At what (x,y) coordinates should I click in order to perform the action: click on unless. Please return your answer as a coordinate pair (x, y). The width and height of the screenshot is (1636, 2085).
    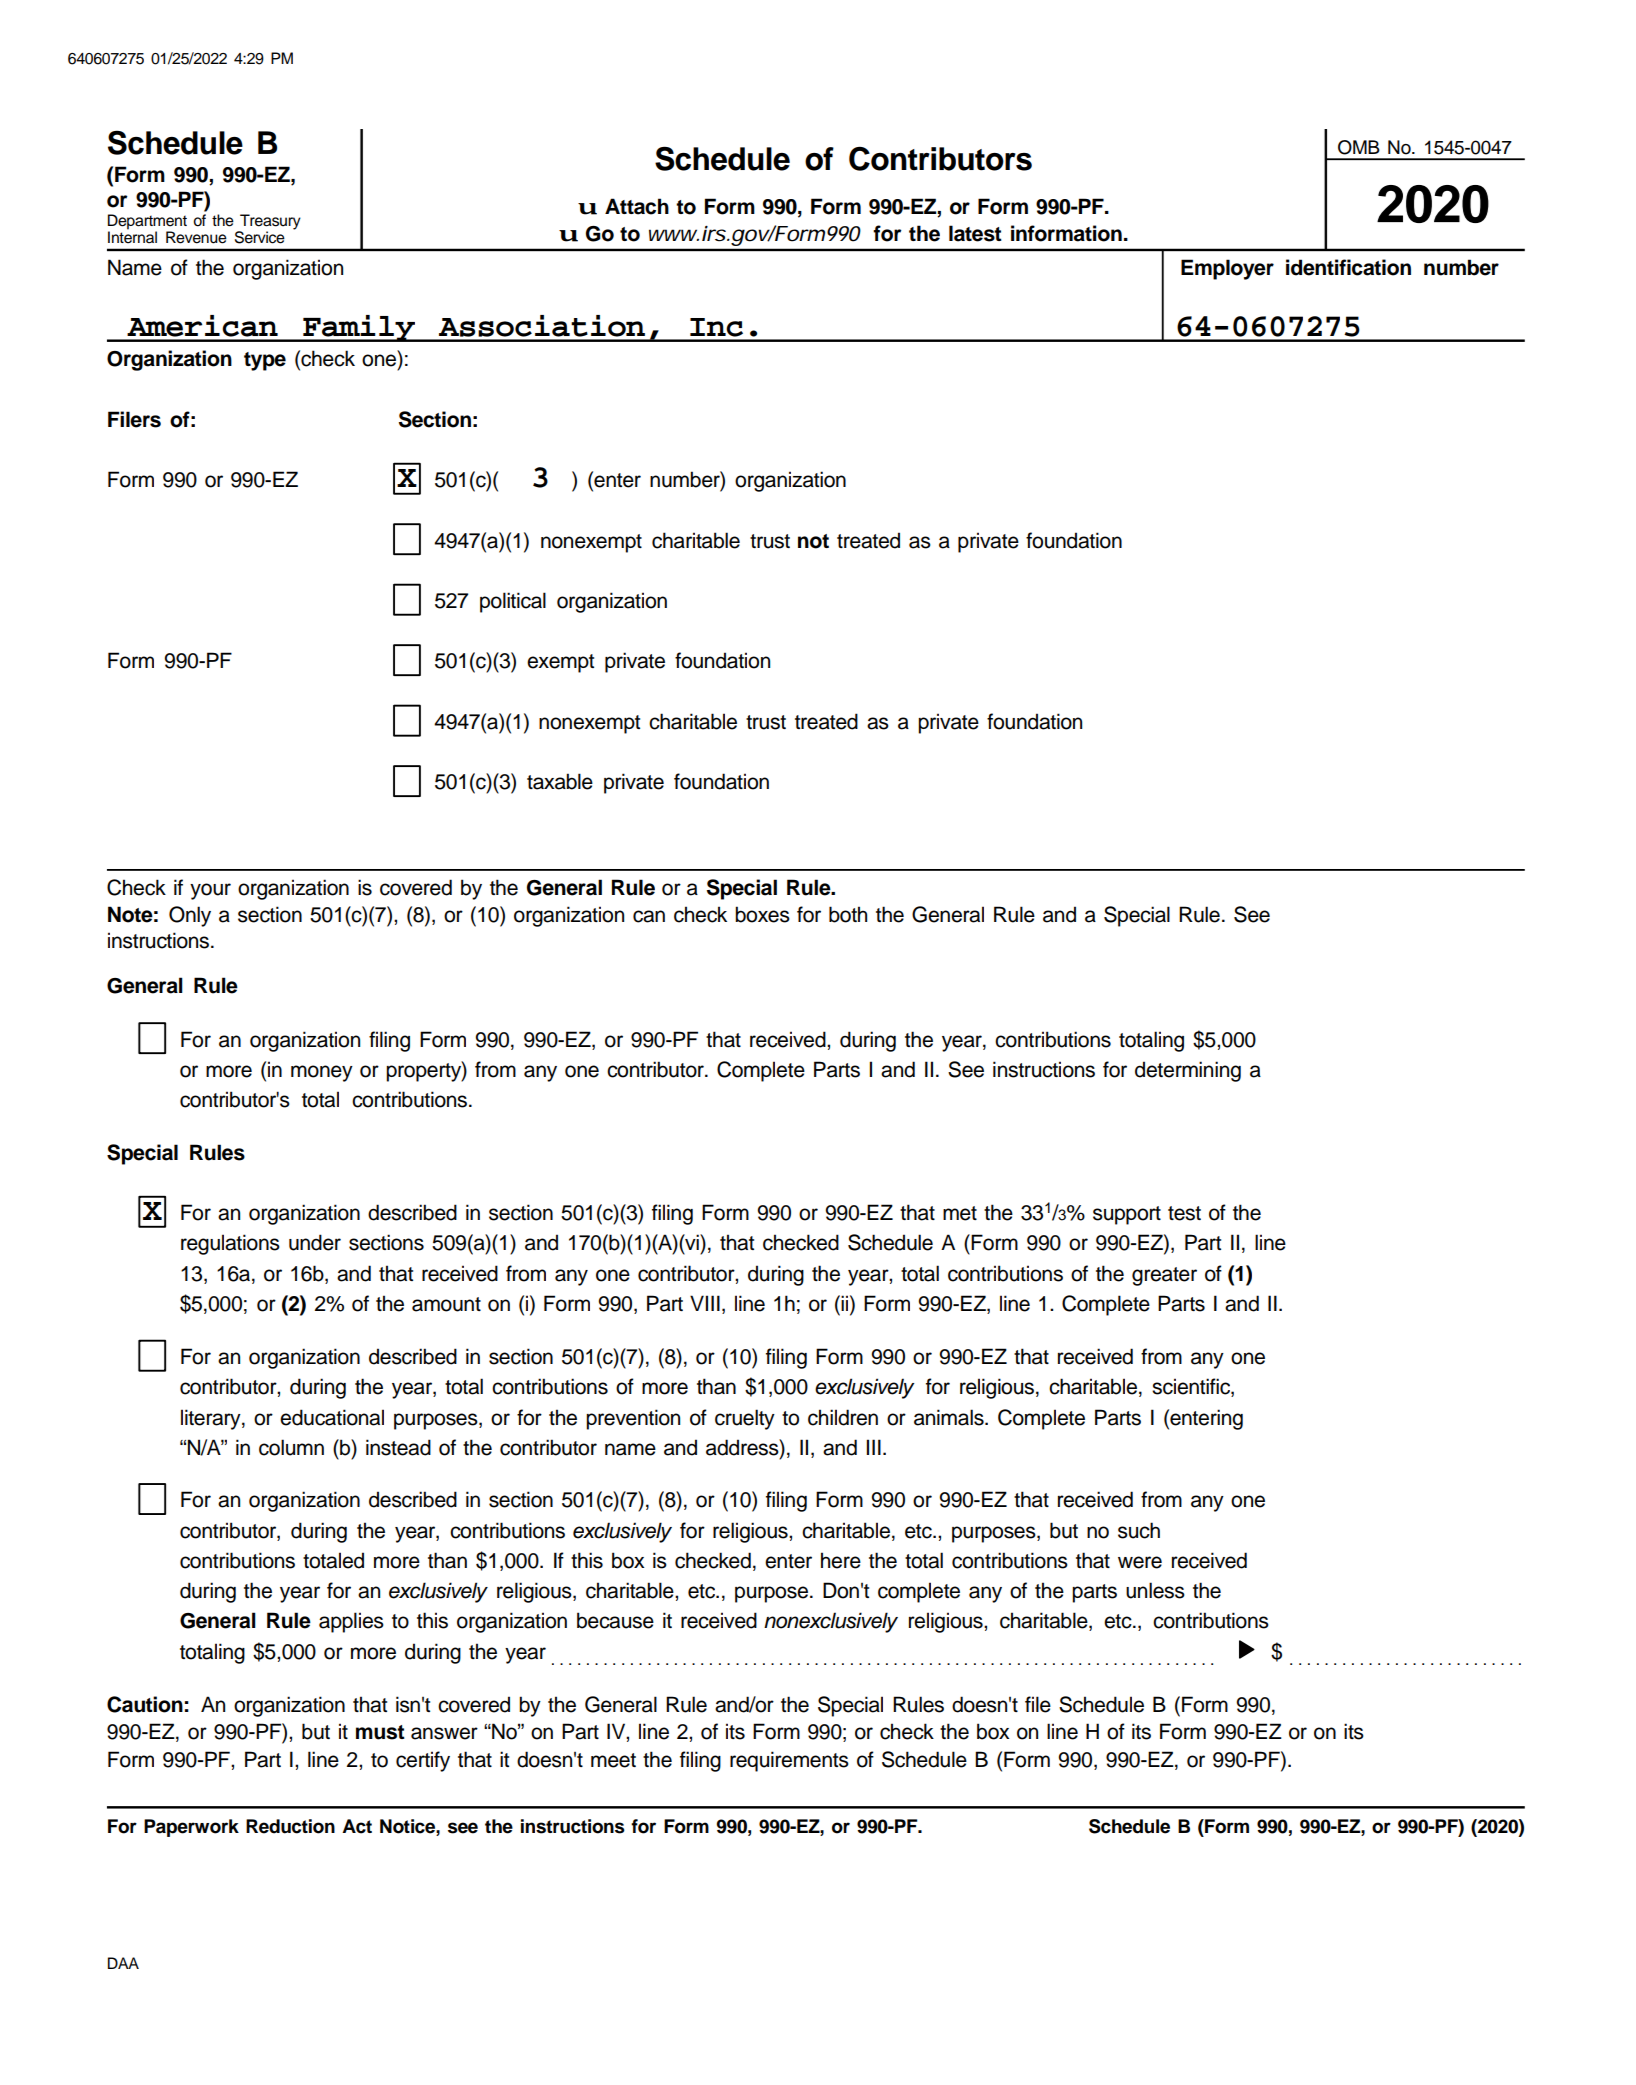
    Looking at the image, I should click on (1155, 1590).
